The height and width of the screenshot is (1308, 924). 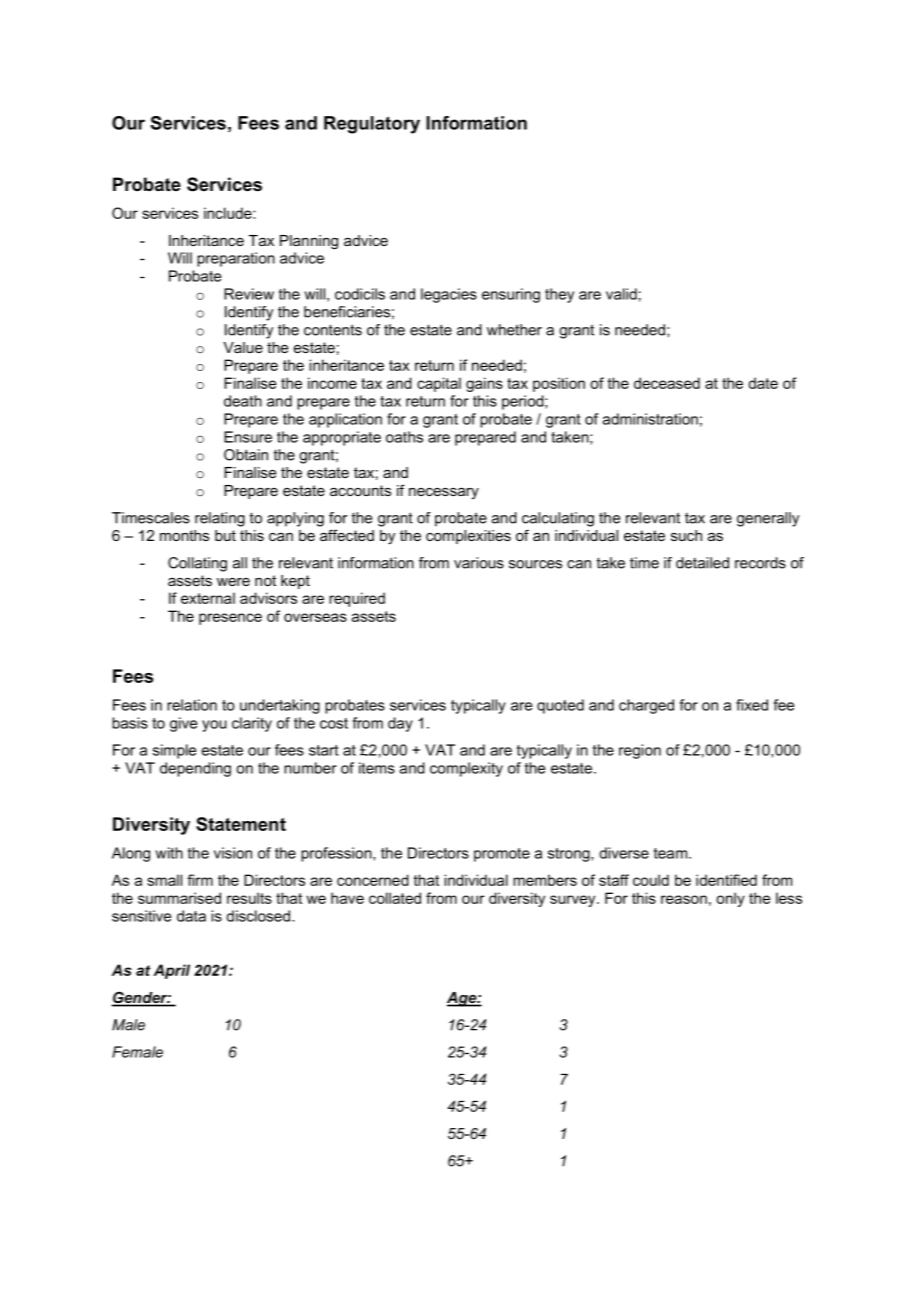 What do you see at coordinates (400, 724) in the screenshot?
I see `day` at bounding box center [400, 724].
